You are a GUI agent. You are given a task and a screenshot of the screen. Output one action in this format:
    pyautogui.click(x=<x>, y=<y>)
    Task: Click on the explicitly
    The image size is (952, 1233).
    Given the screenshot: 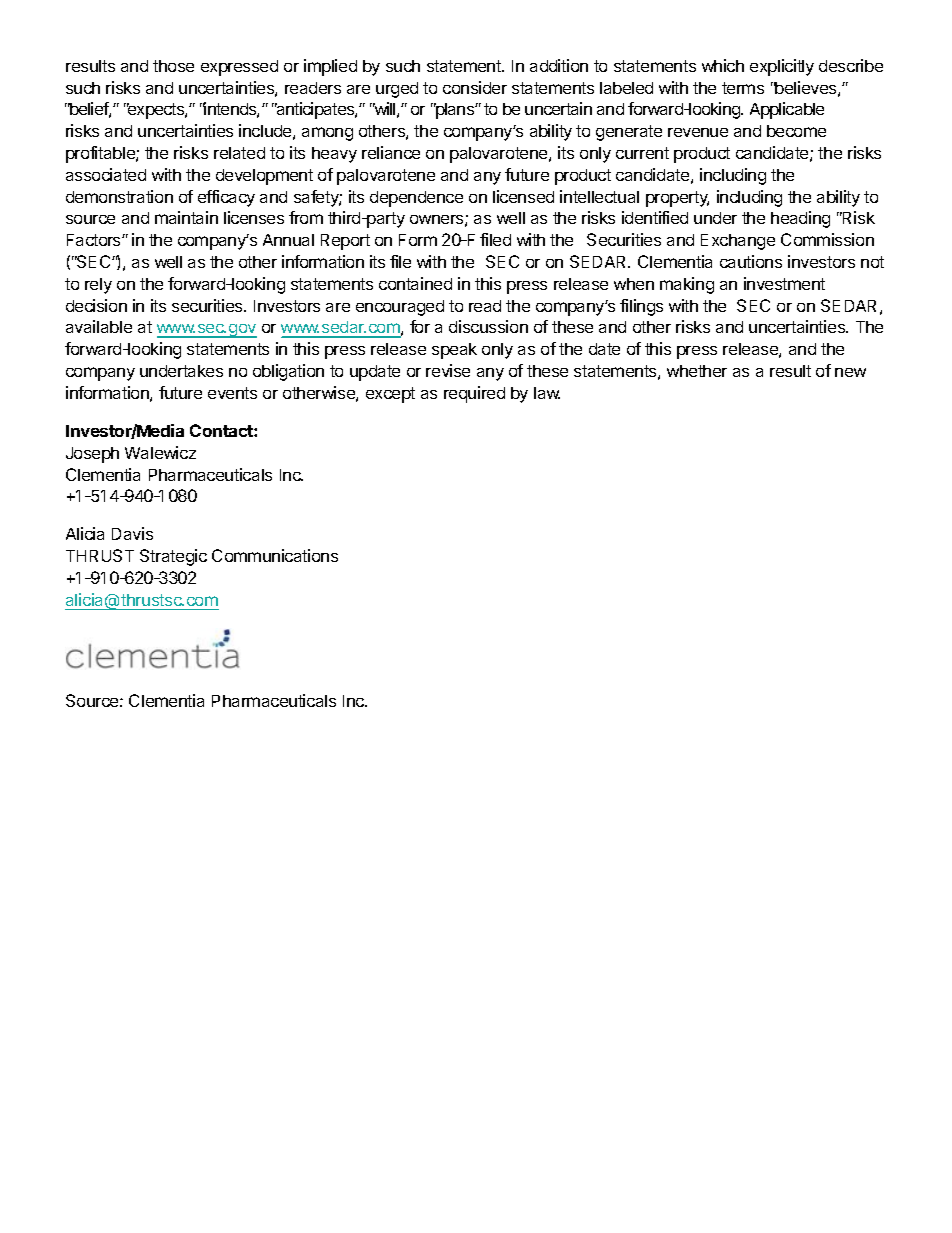 What is the action you would take?
    pyautogui.click(x=782, y=67)
